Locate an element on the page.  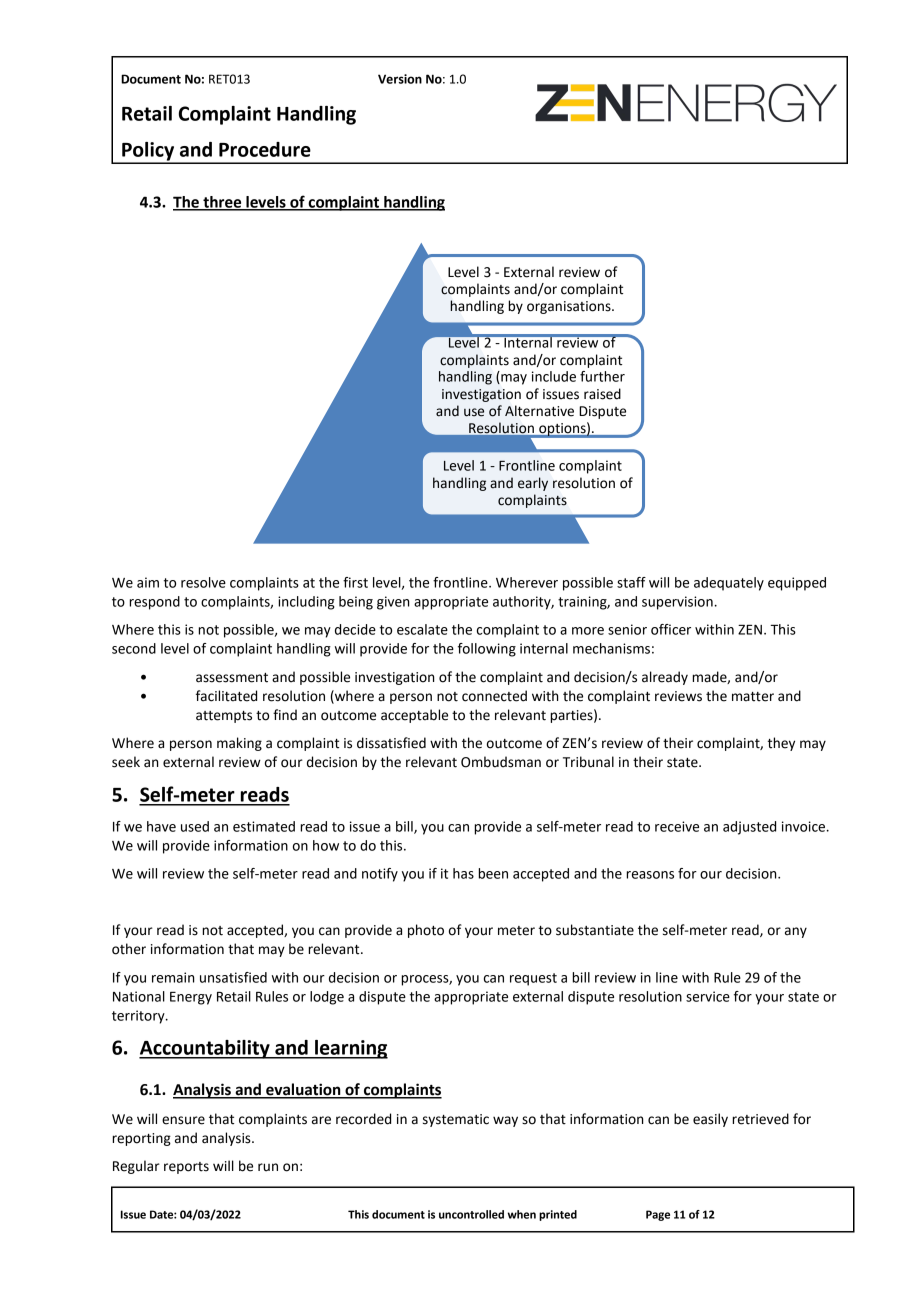
unsatisfied is located at coordinates (233, 977).
